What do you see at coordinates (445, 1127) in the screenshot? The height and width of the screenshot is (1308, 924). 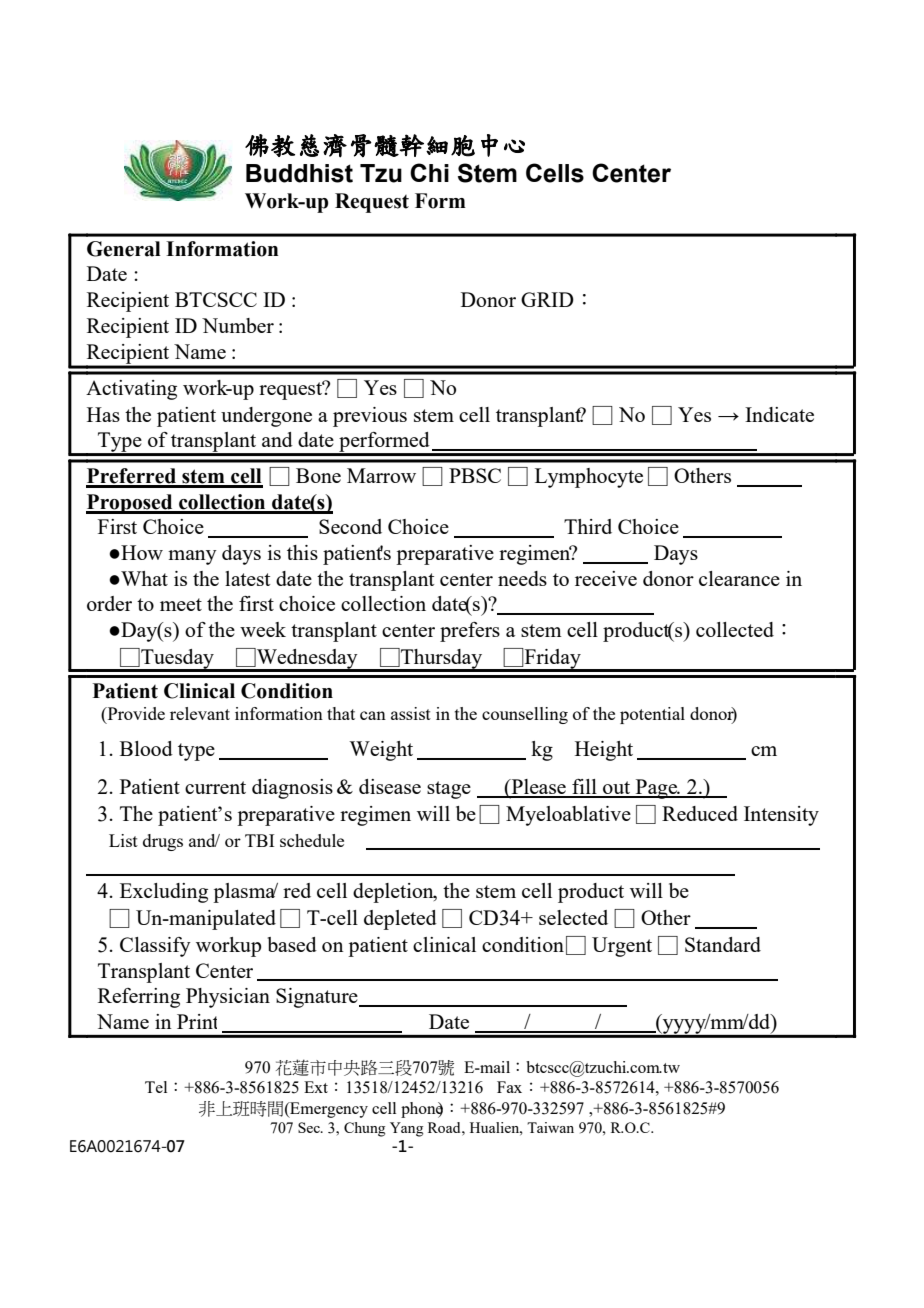 I see `Road` at bounding box center [445, 1127].
